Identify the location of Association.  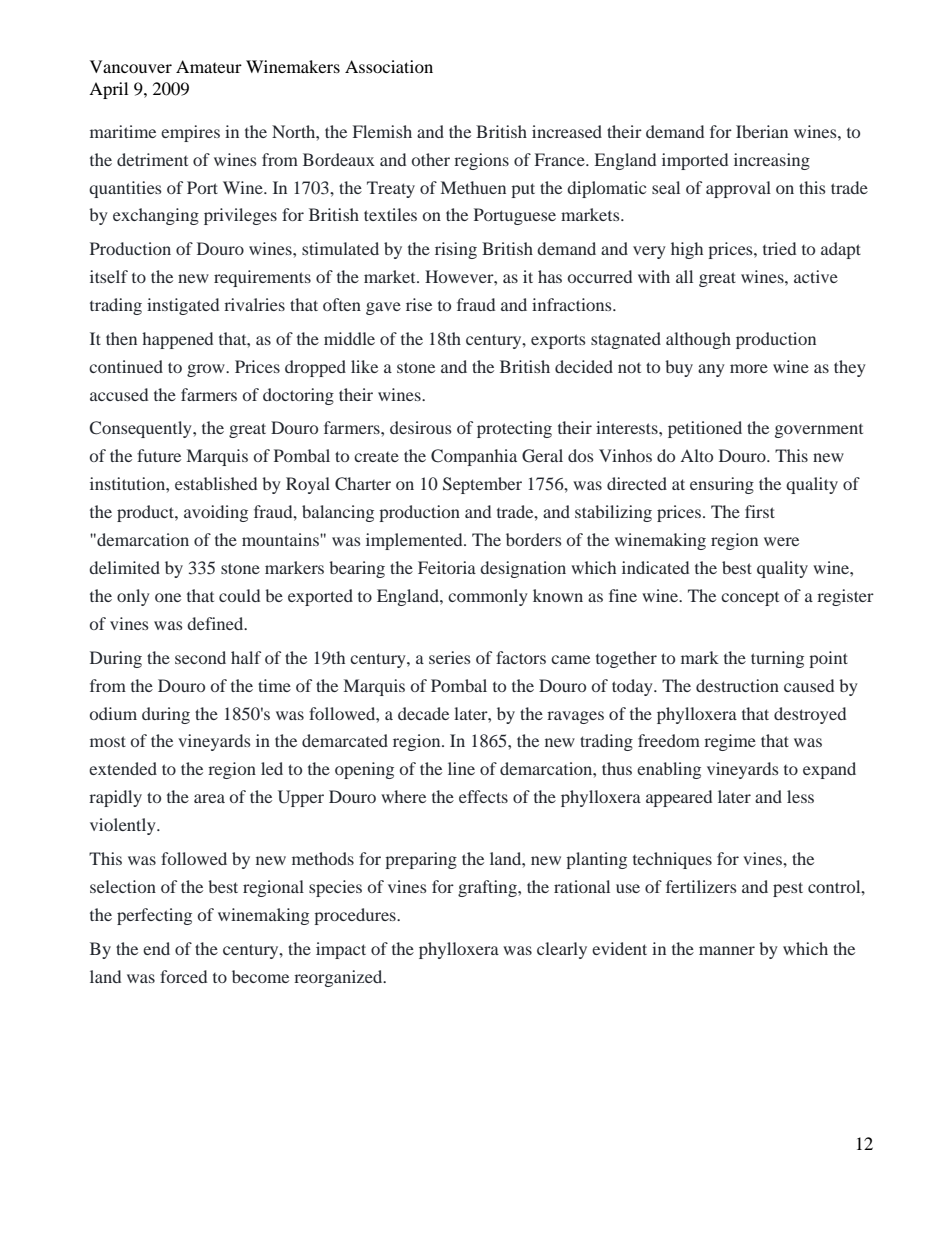
(389, 66).
